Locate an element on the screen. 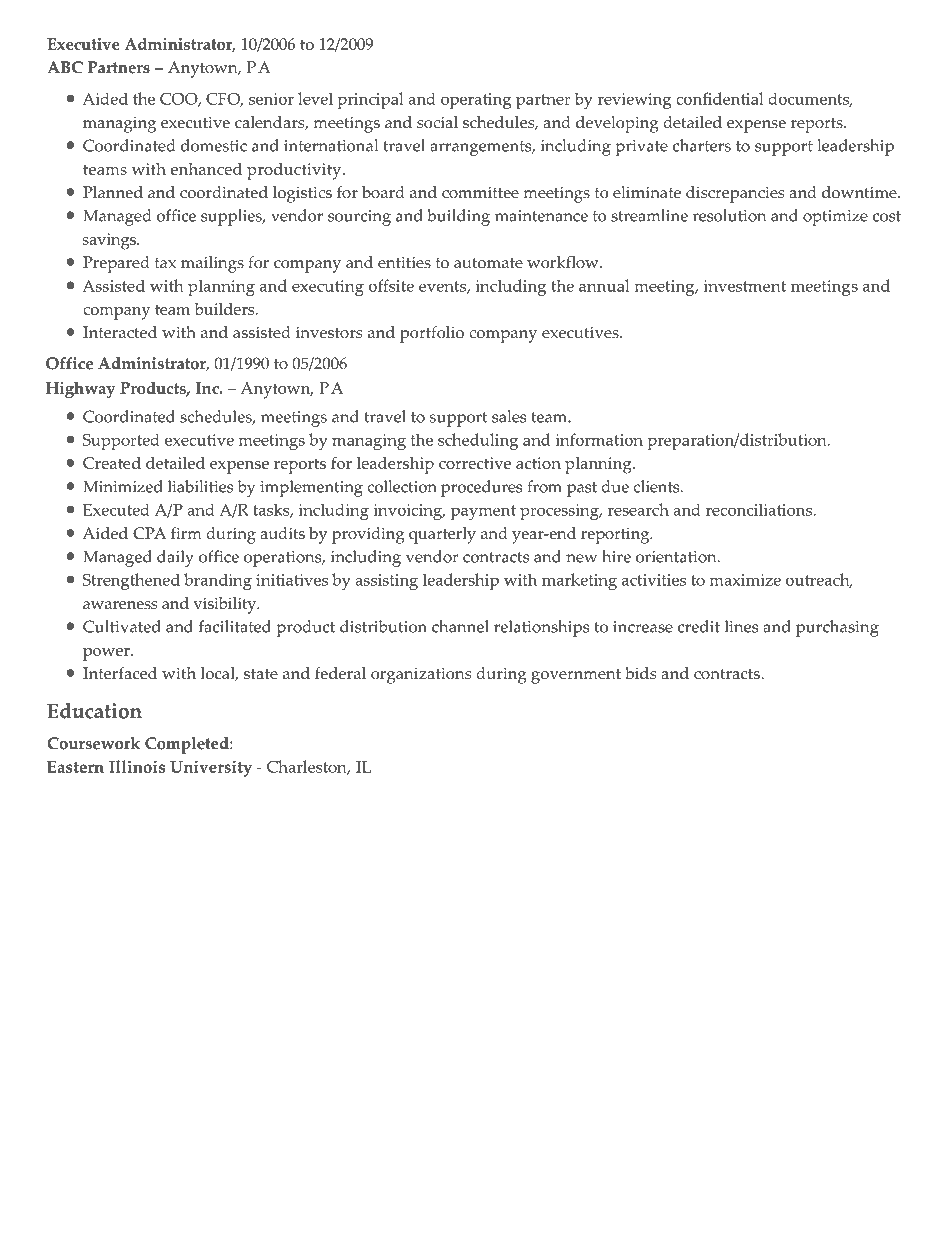 The height and width of the screenshot is (1233, 952). information is located at coordinates (599, 439).
